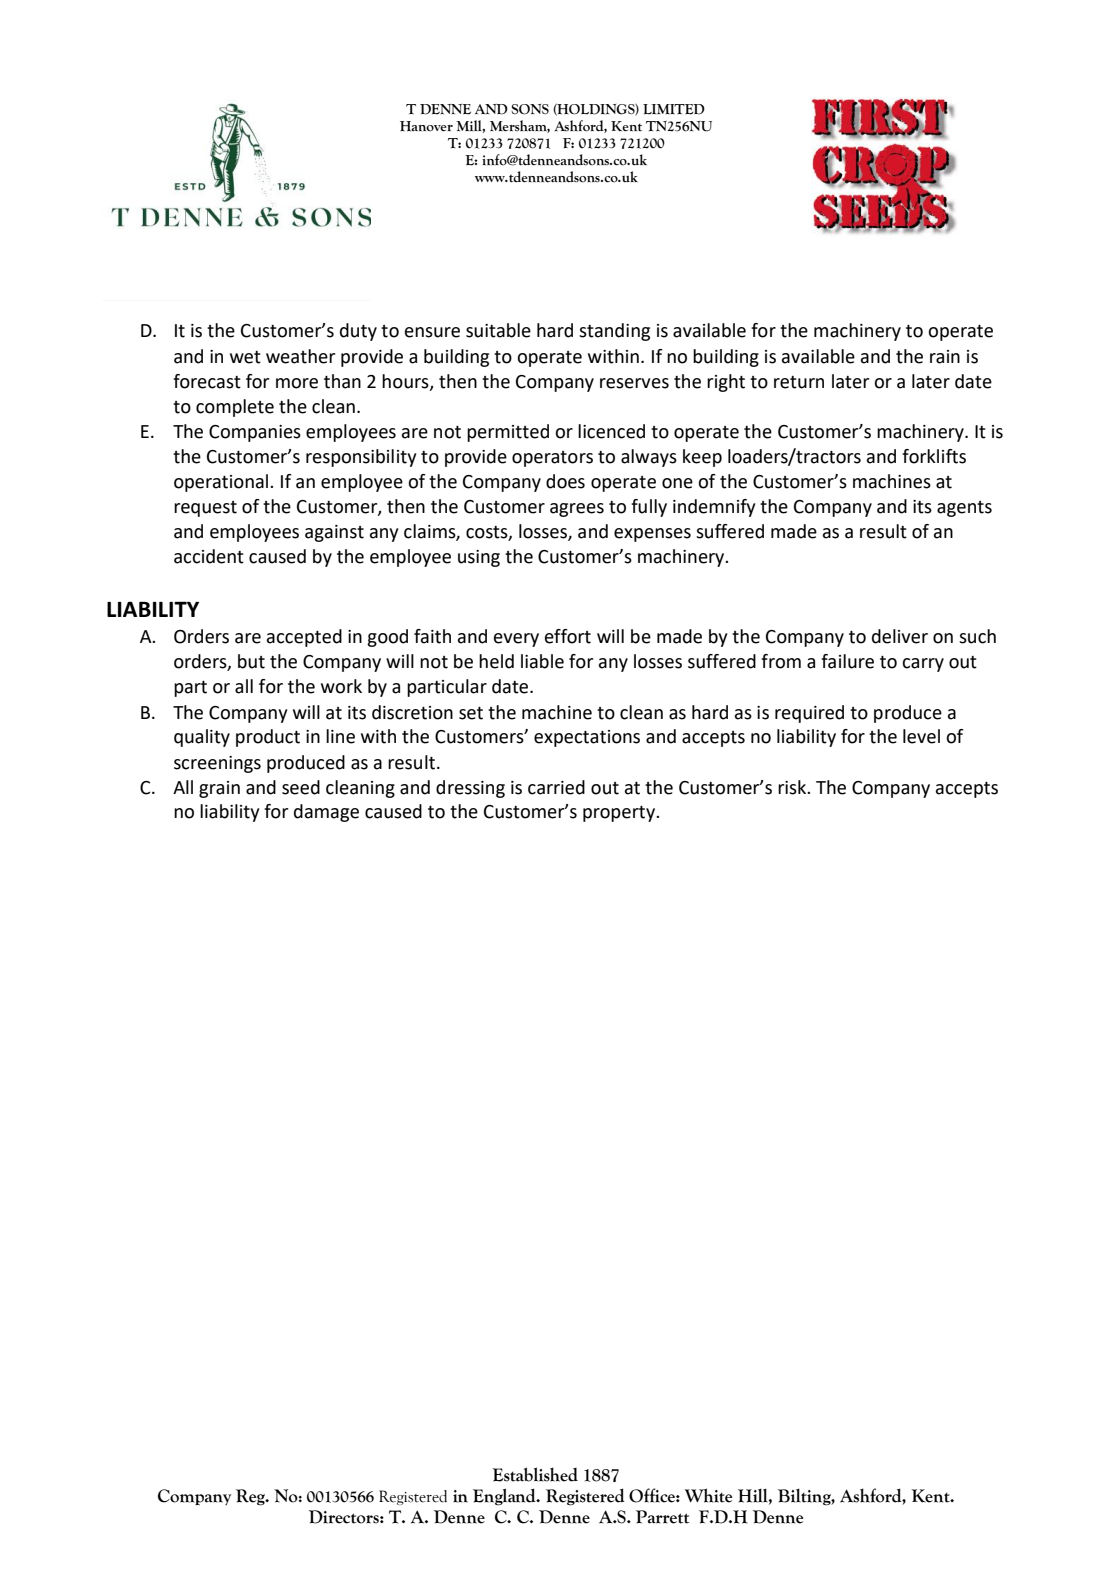  Describe the element at coordinates (301, 787) in the document. I see `seed` at that location.
